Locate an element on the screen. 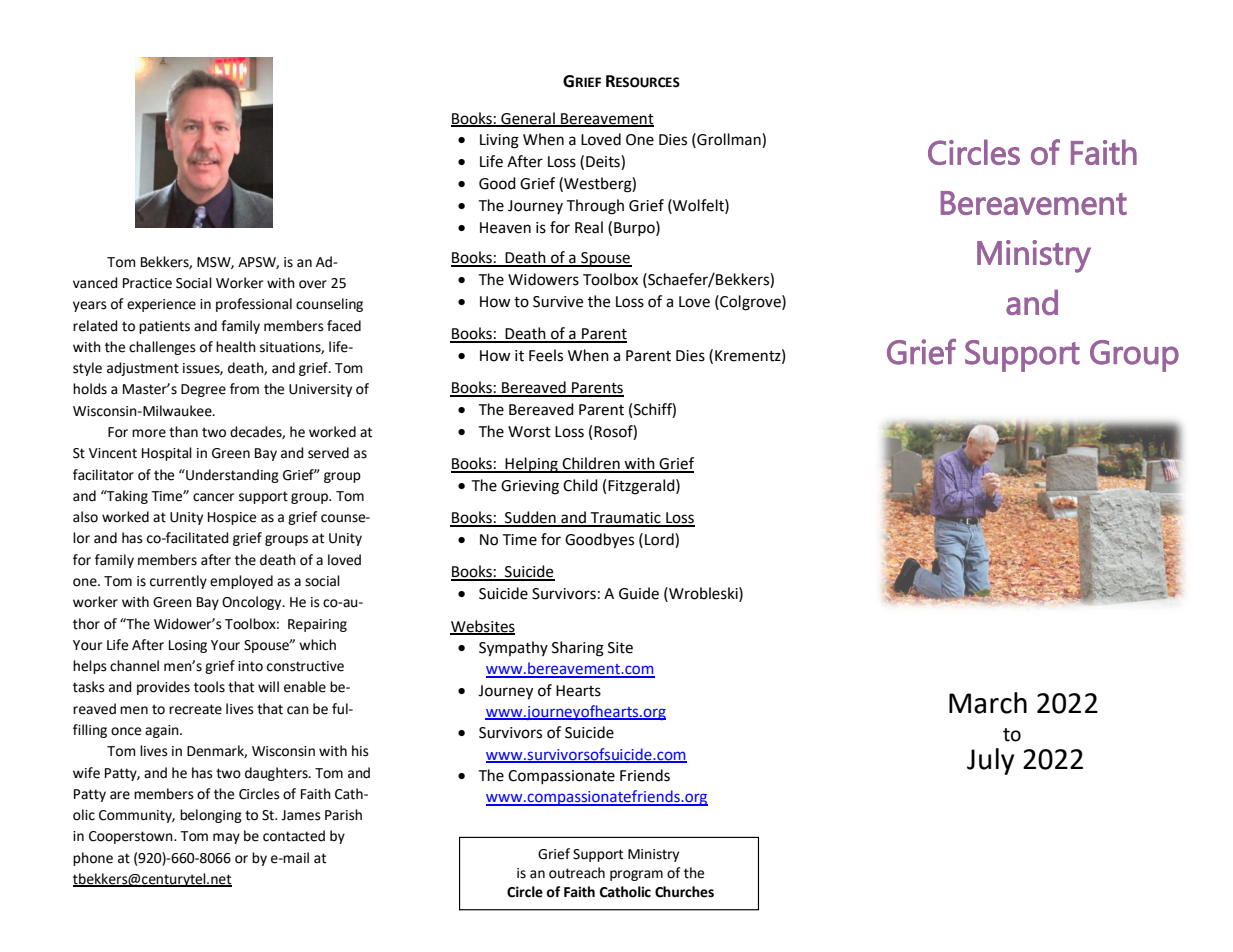  March is located at coordinates (988, 703).
